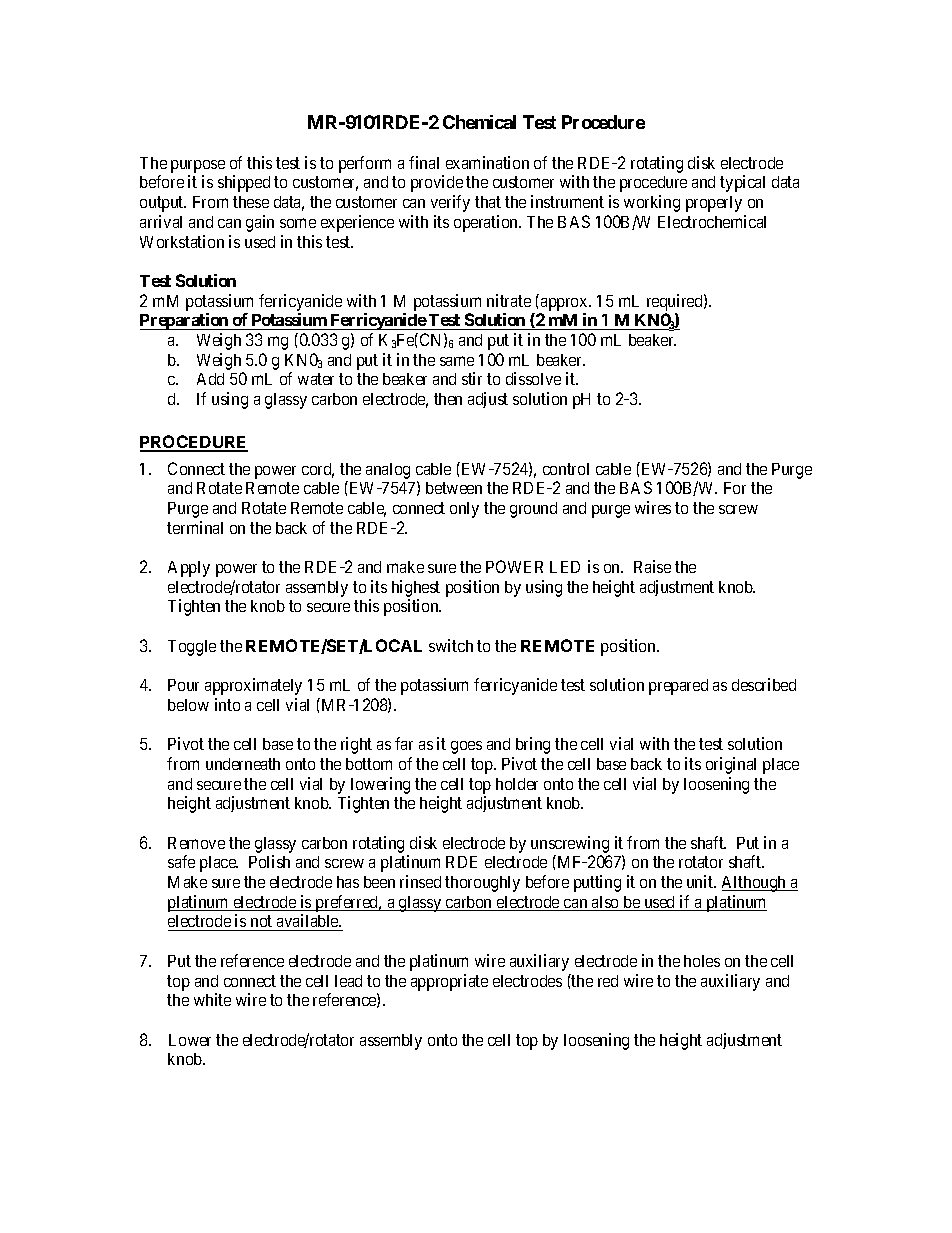 Image resolution: width=952 pixels, height=1233 pixels. What do you see at coordinates (517, 784) in the document?
I see `holder` at bounding box center [517, 784].
